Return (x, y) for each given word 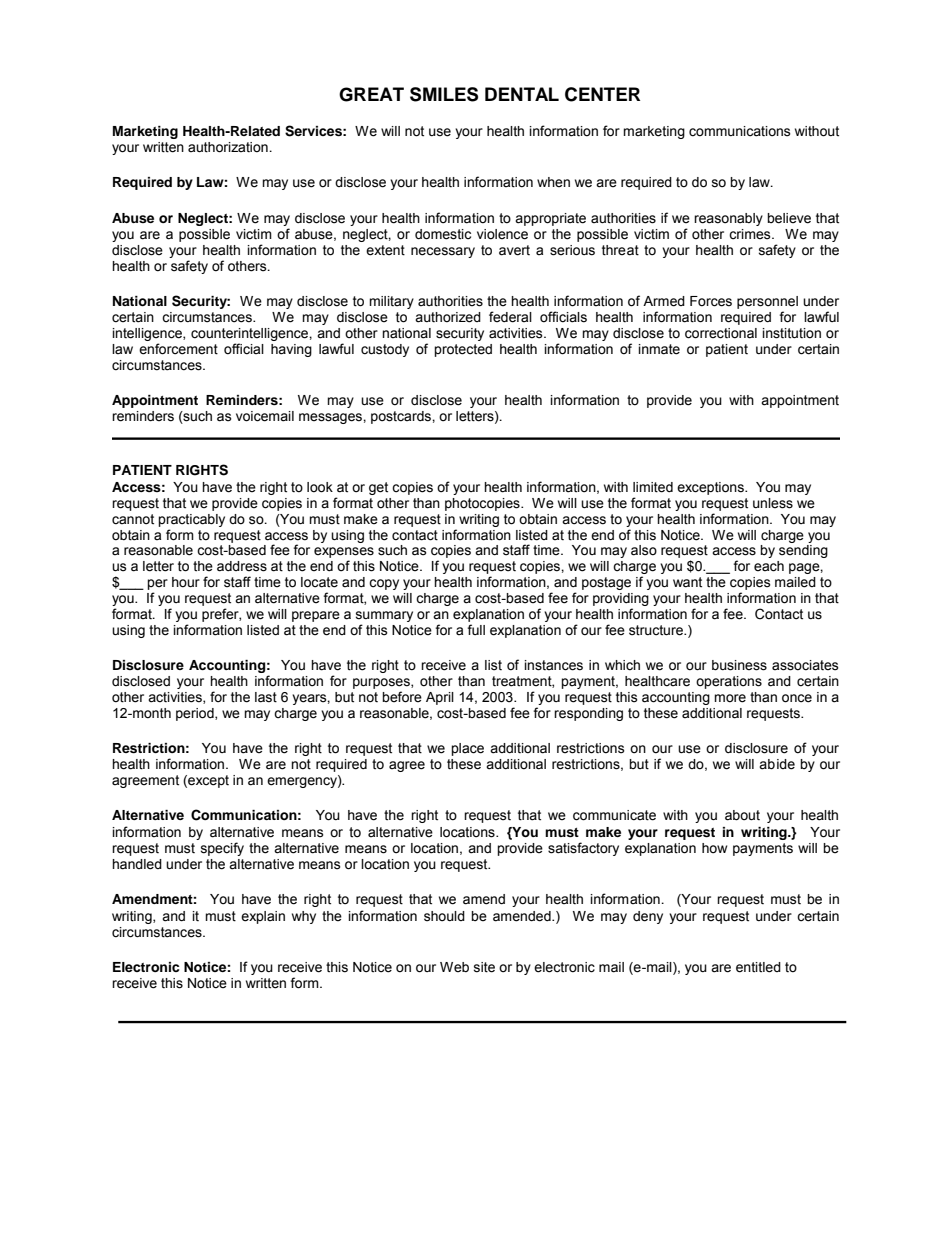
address (242, 566)
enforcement (178, 349)
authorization (229, 147)
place (467, 749)
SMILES (444, 94)
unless (773, 503)
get (378, 488)
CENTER (602, 94)
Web (454, 967)
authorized (448, 317)
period (196, 714)
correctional (721, 333)
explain (263, 917)
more (730, 698)
